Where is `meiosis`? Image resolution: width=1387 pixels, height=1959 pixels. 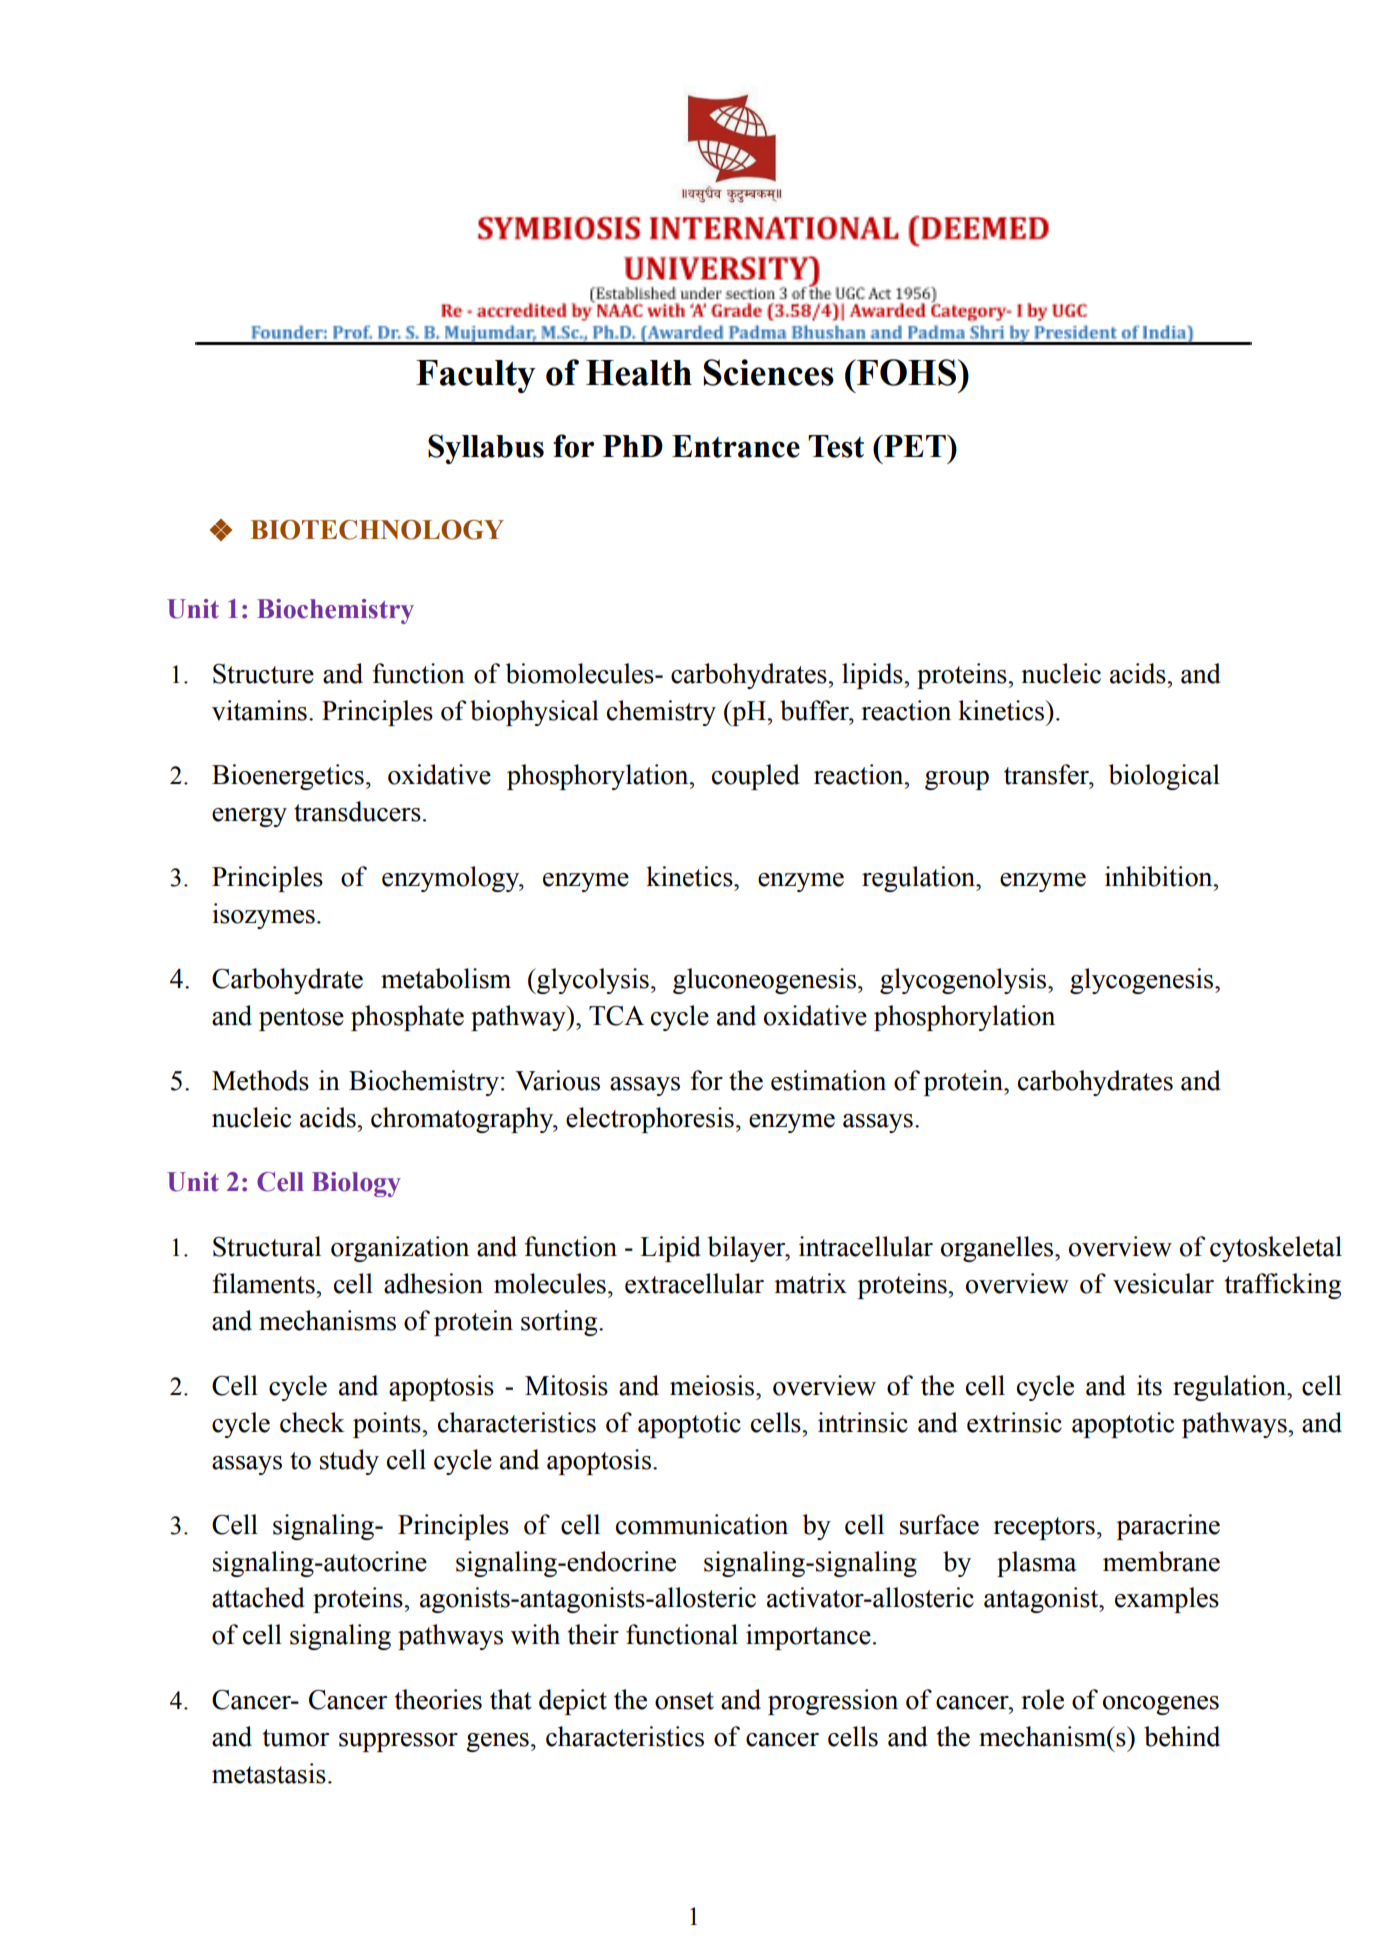
meiosis is located at coordinates (712, 1385).
